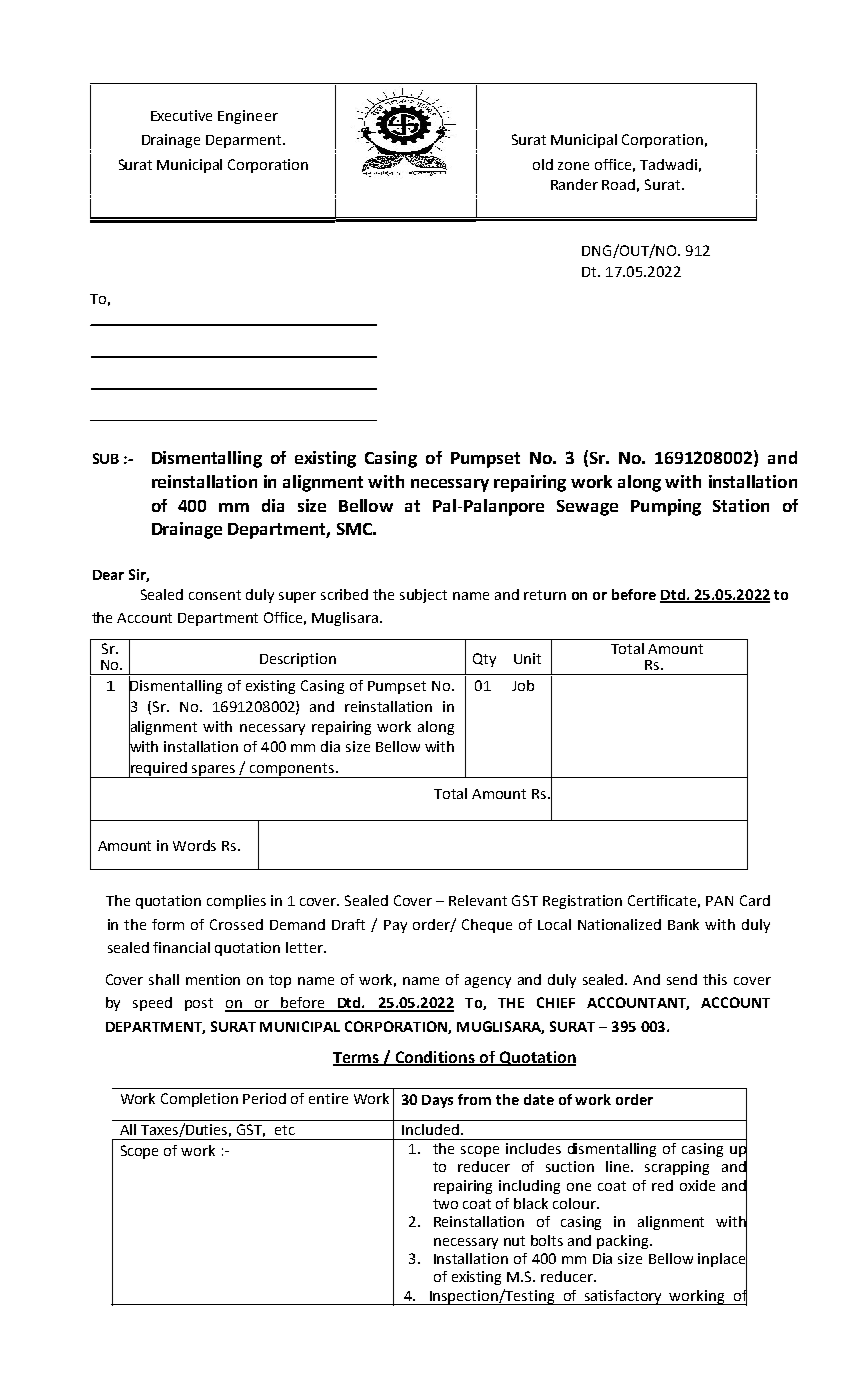 The image size is (849, 1400). I want to click on inplace, so click(722, 1259).
